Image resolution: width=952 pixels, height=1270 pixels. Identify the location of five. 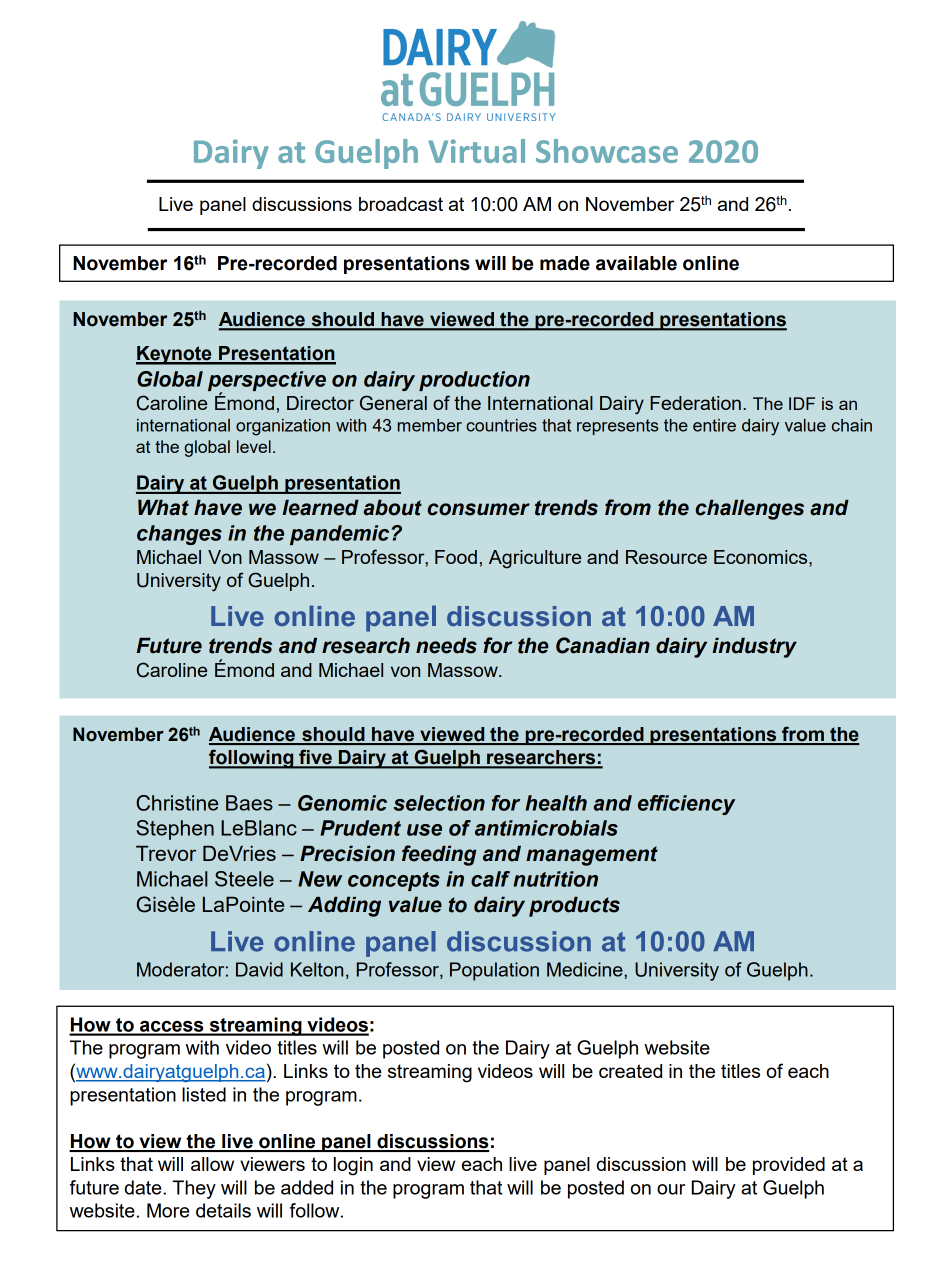
(315, 758).
